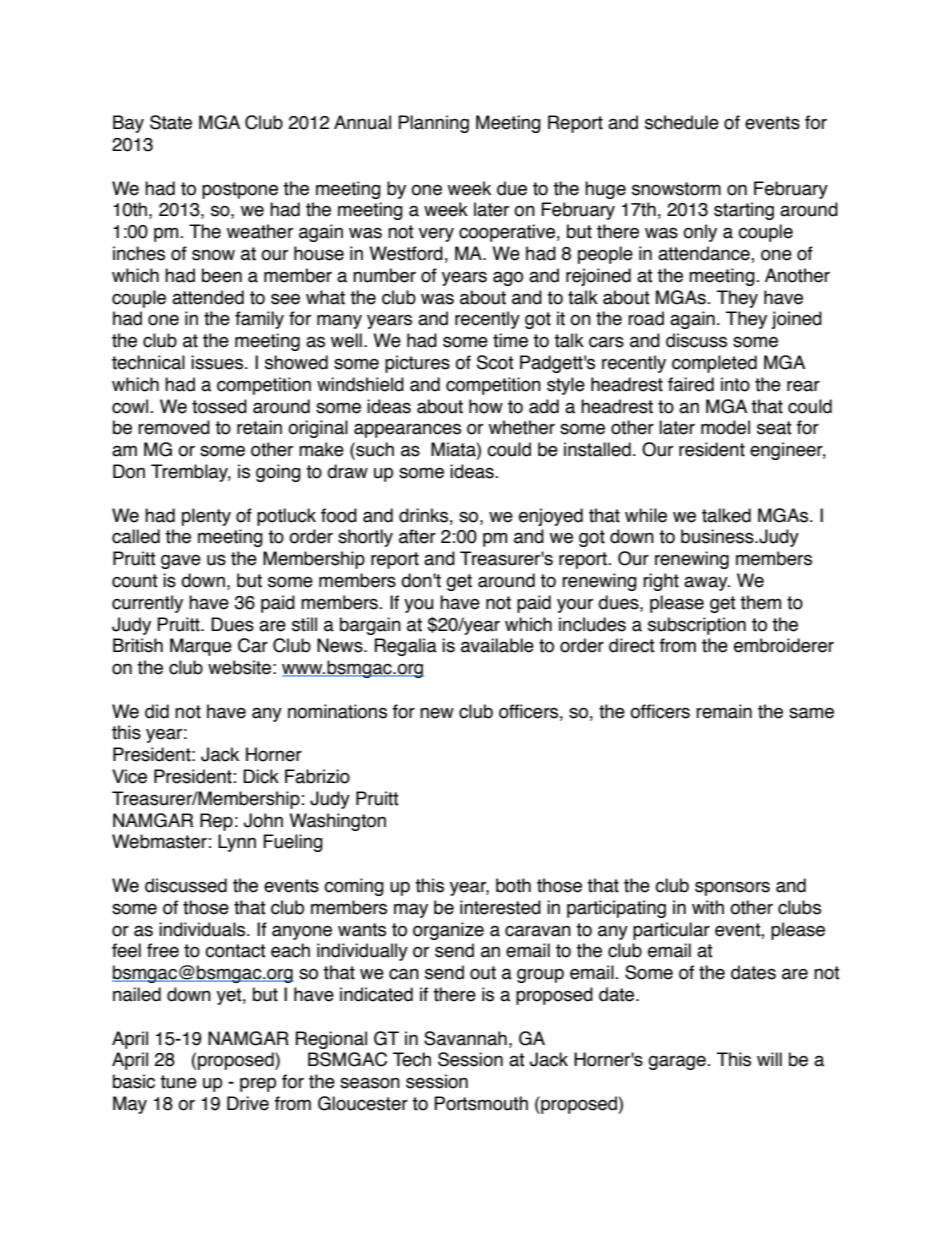 The height and width of the screenshot is (1233, 952). I want to click on them, so click(760, 602).
